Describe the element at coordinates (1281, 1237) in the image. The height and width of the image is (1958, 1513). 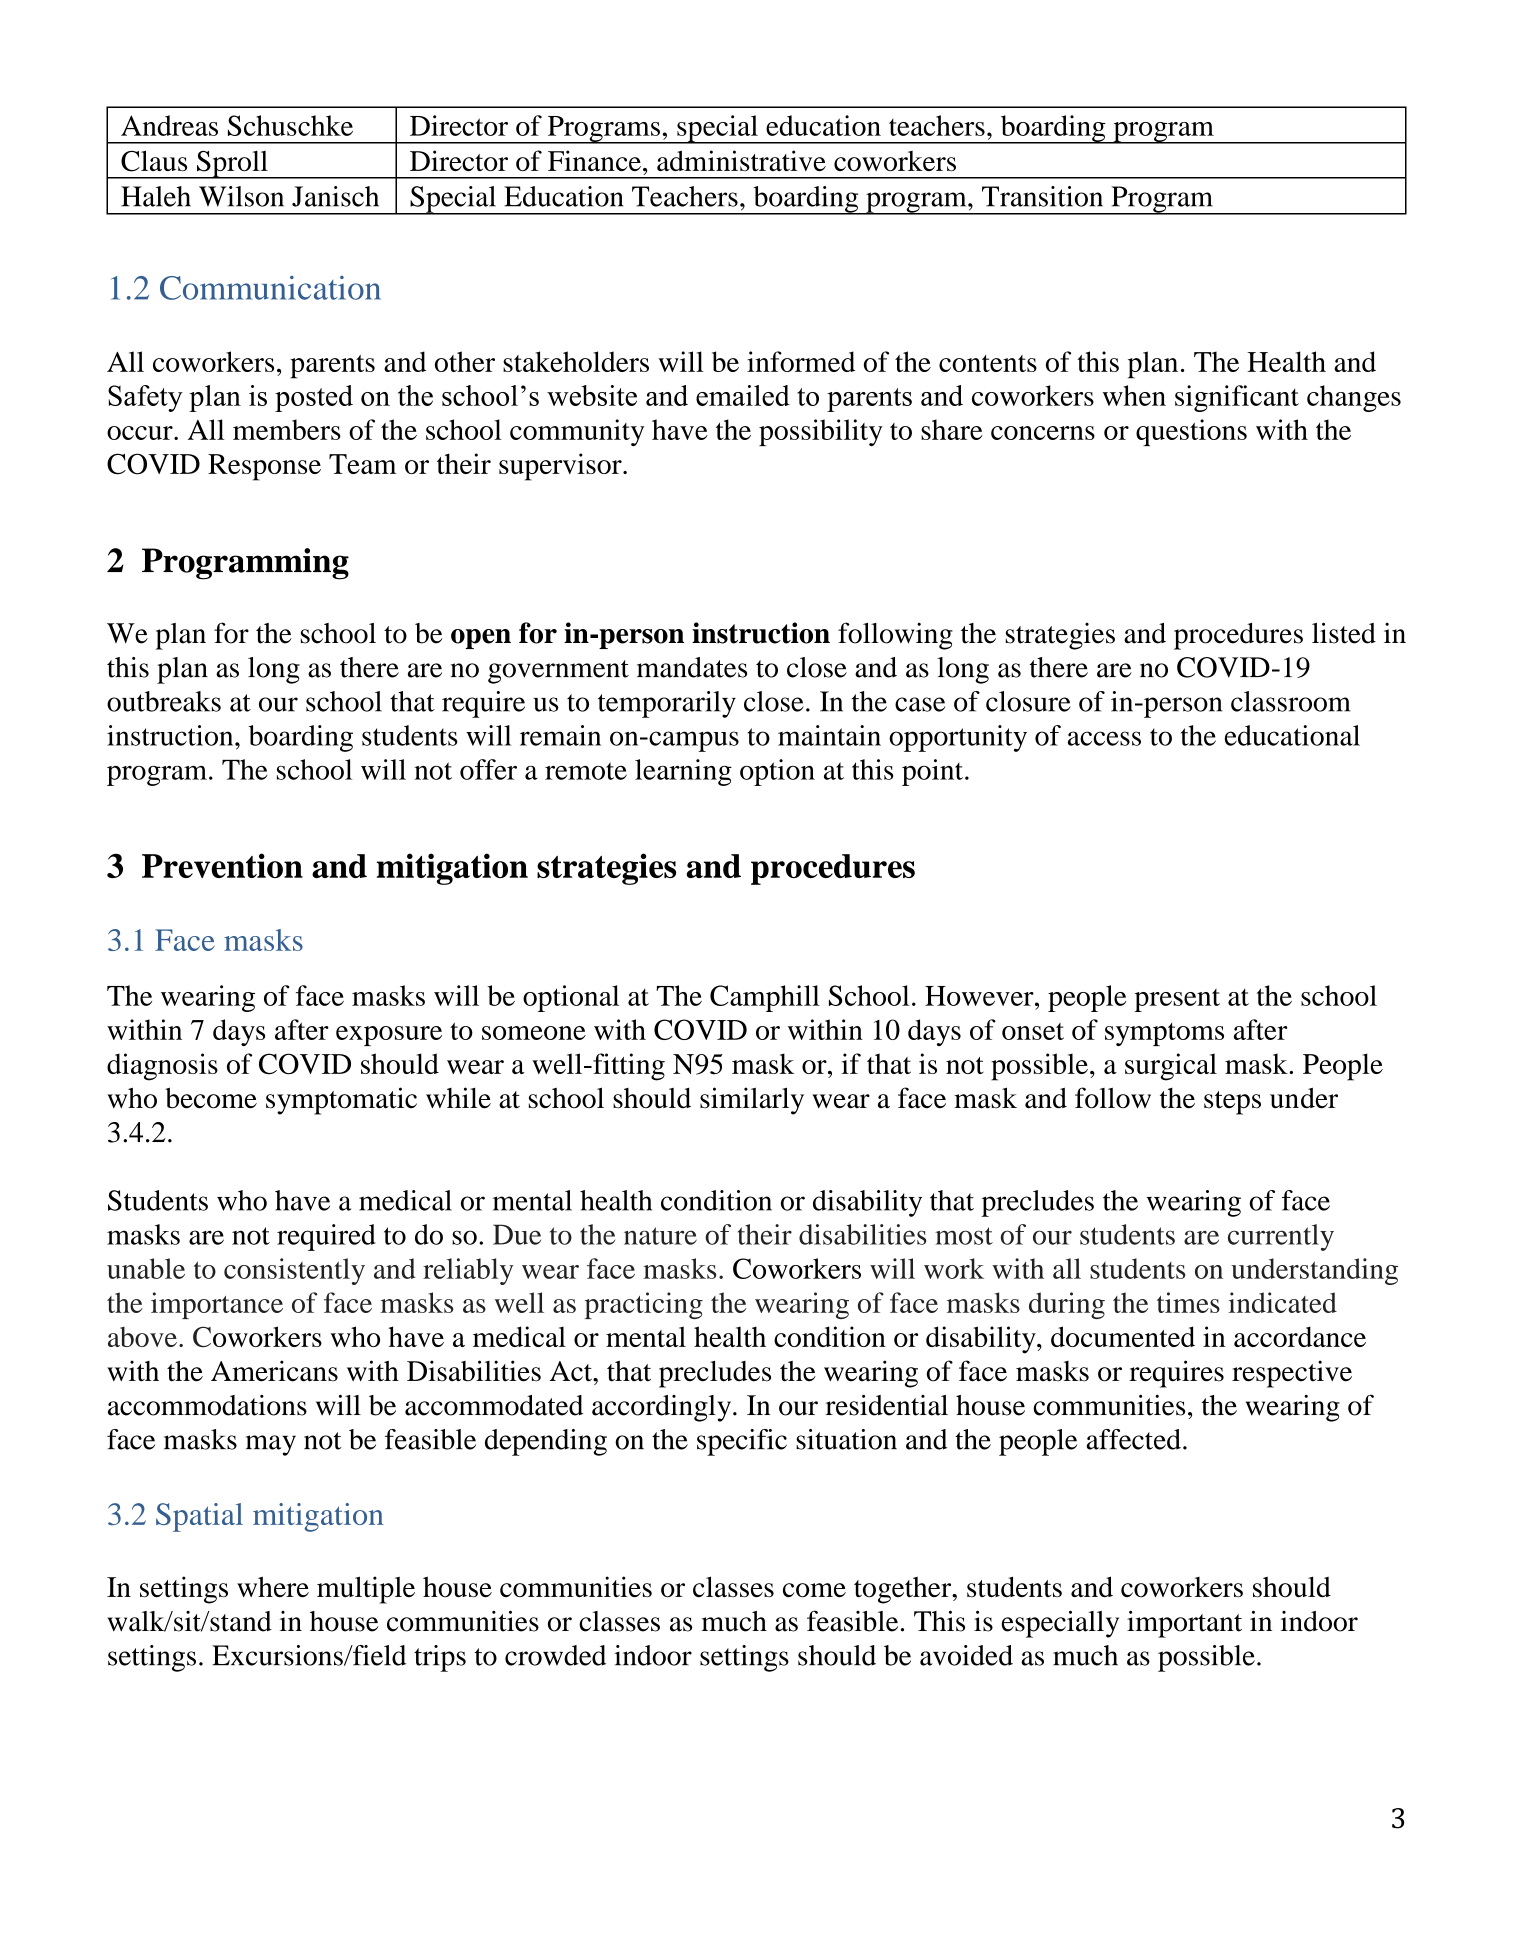
I see `currently` at that location.
